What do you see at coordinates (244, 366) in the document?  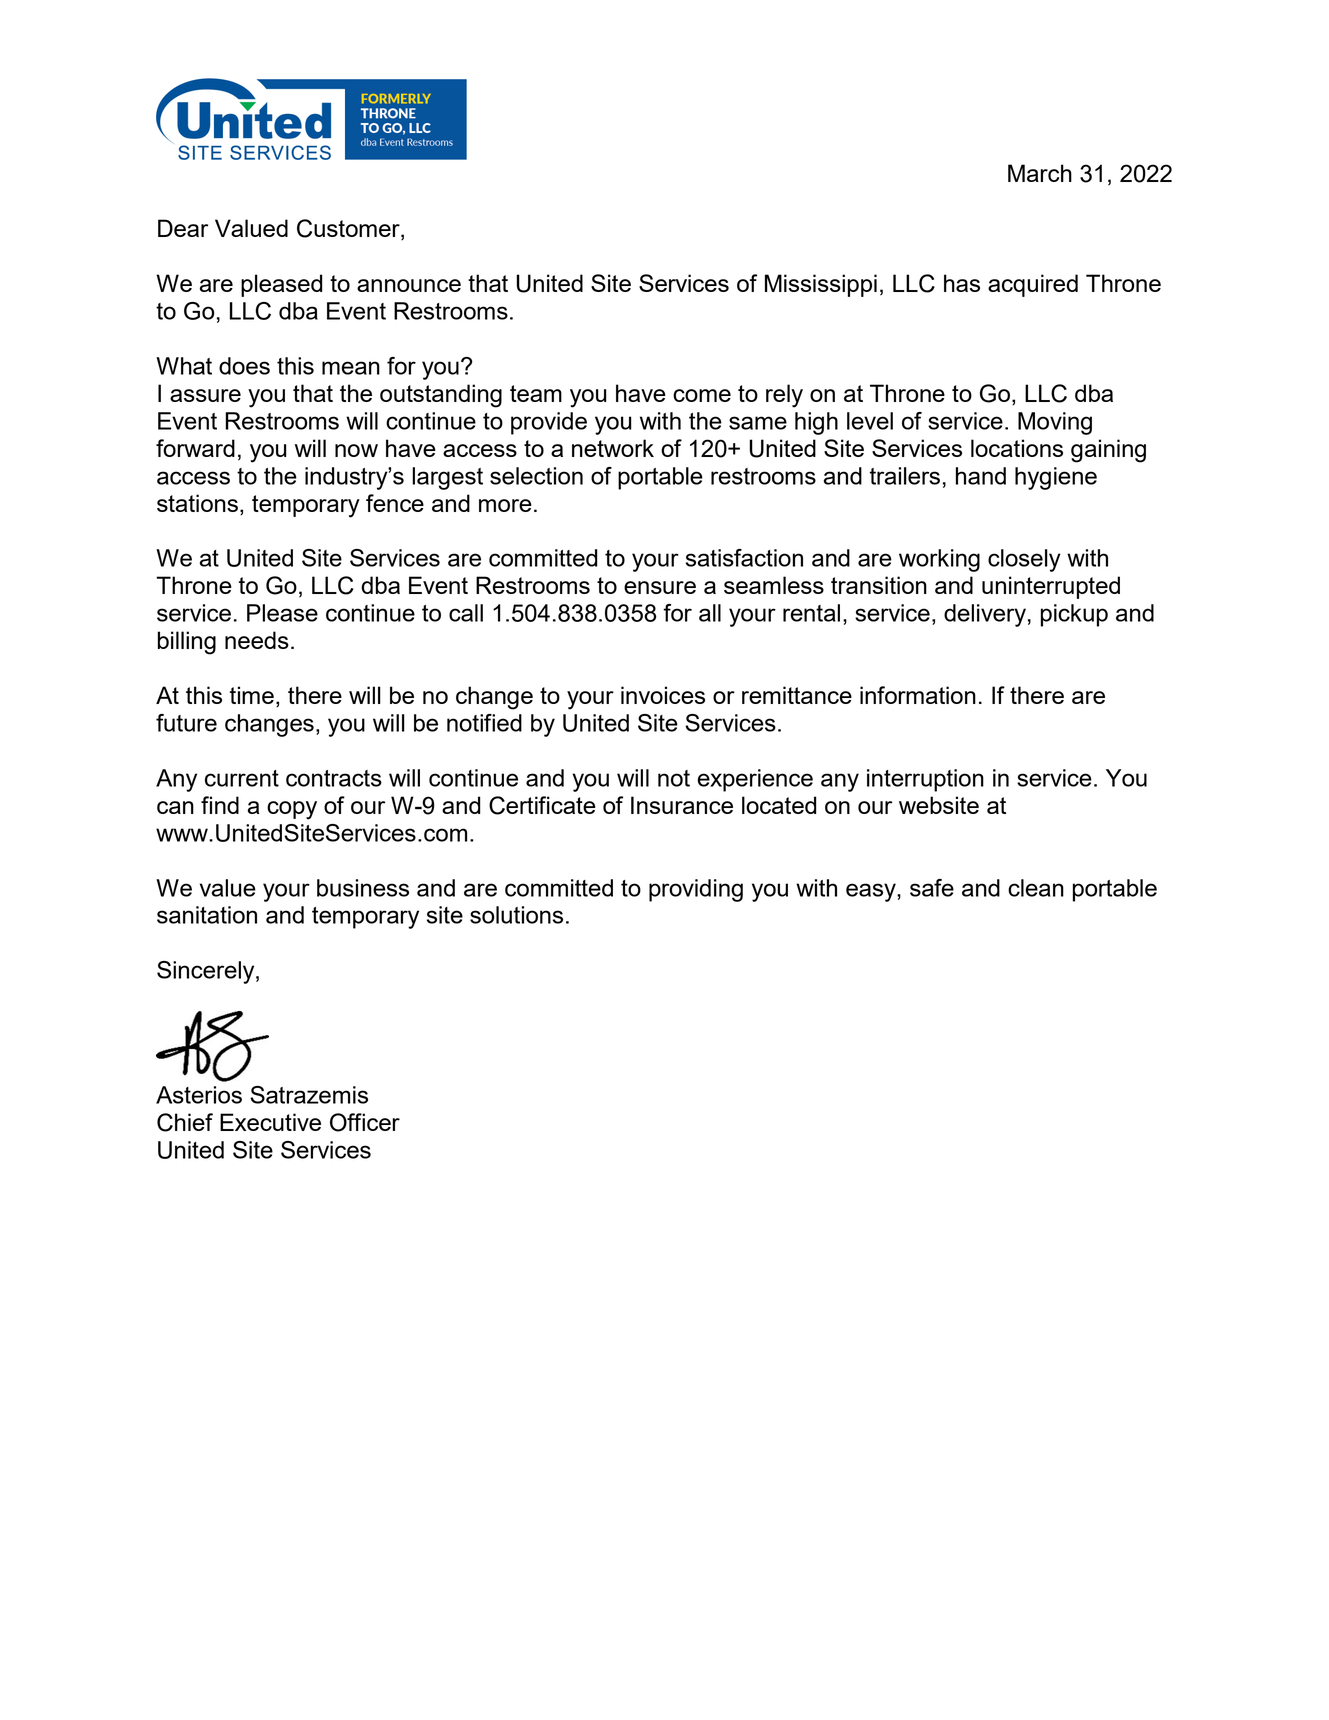 I see `does` at bounding box center [244, 366].
